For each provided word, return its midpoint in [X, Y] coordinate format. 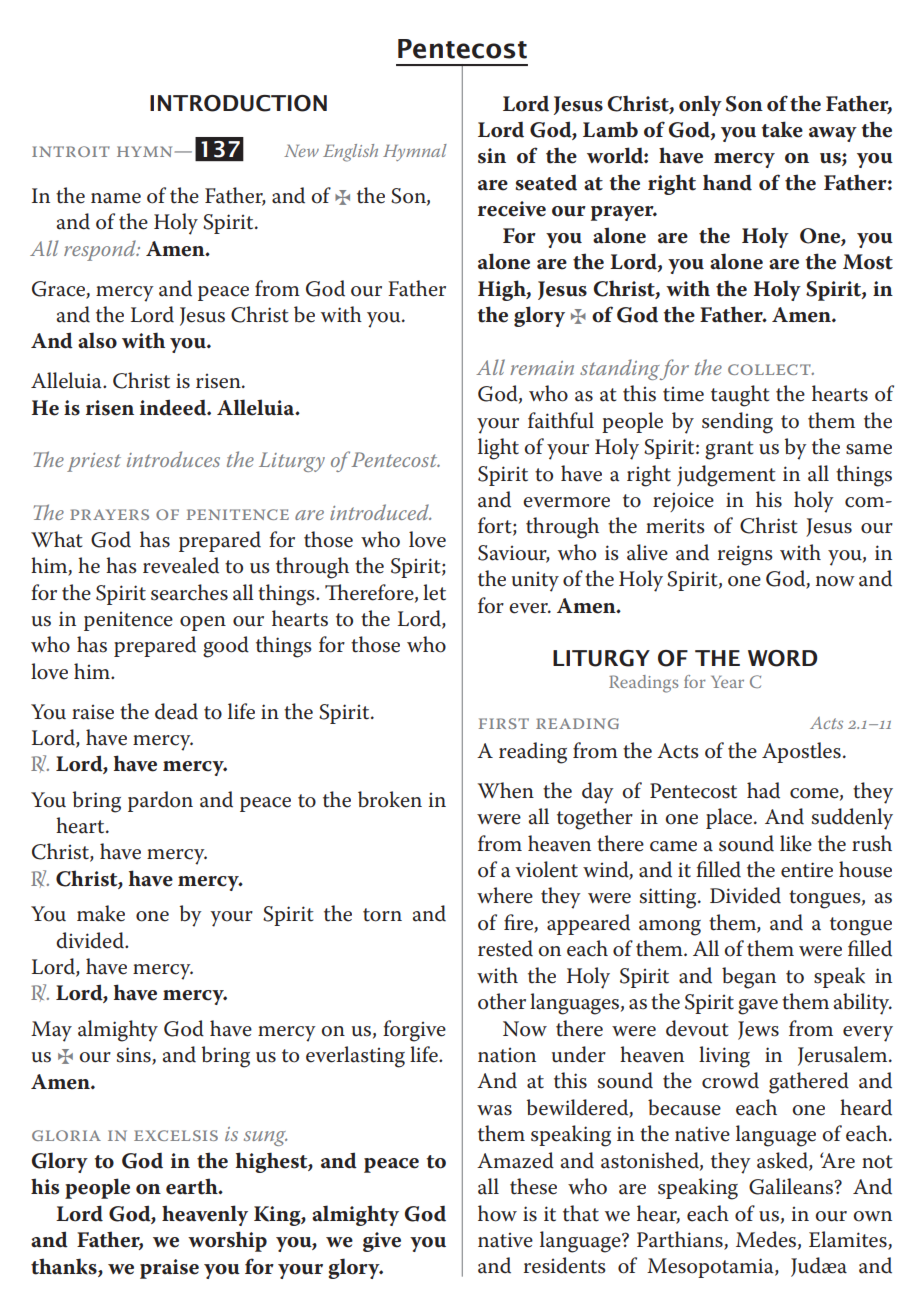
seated [546, 183]
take [782, 129]
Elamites [849, 1240]
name [116, 198]
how [497, 1213]
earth [193, 1186]
